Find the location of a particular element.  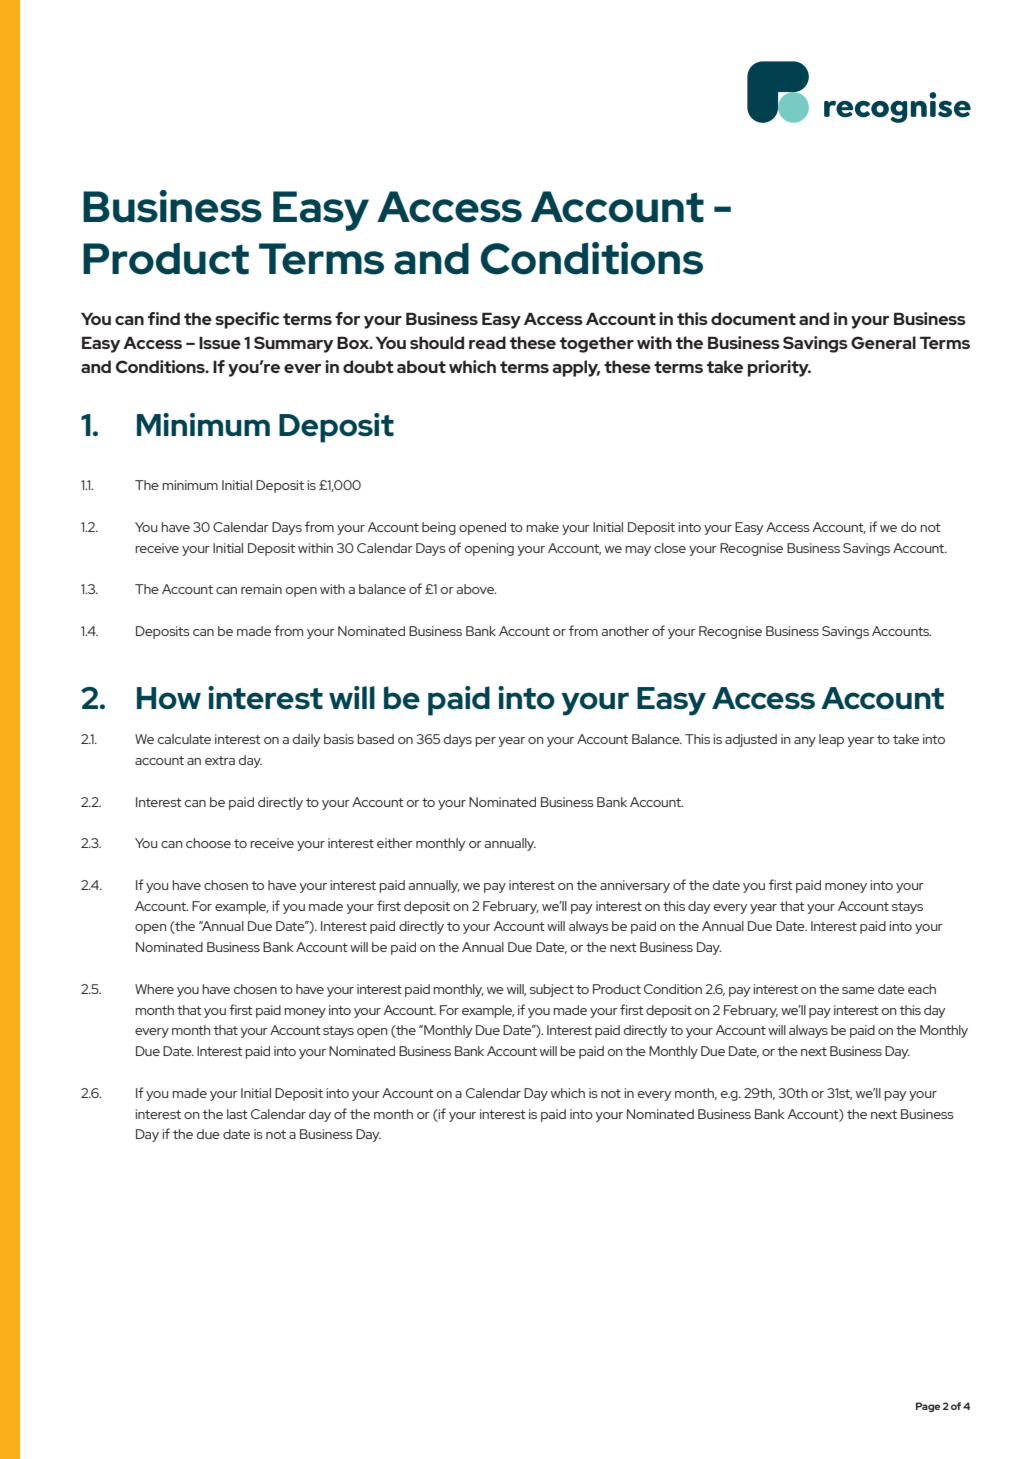

above is located at coordinates (476, 589).
